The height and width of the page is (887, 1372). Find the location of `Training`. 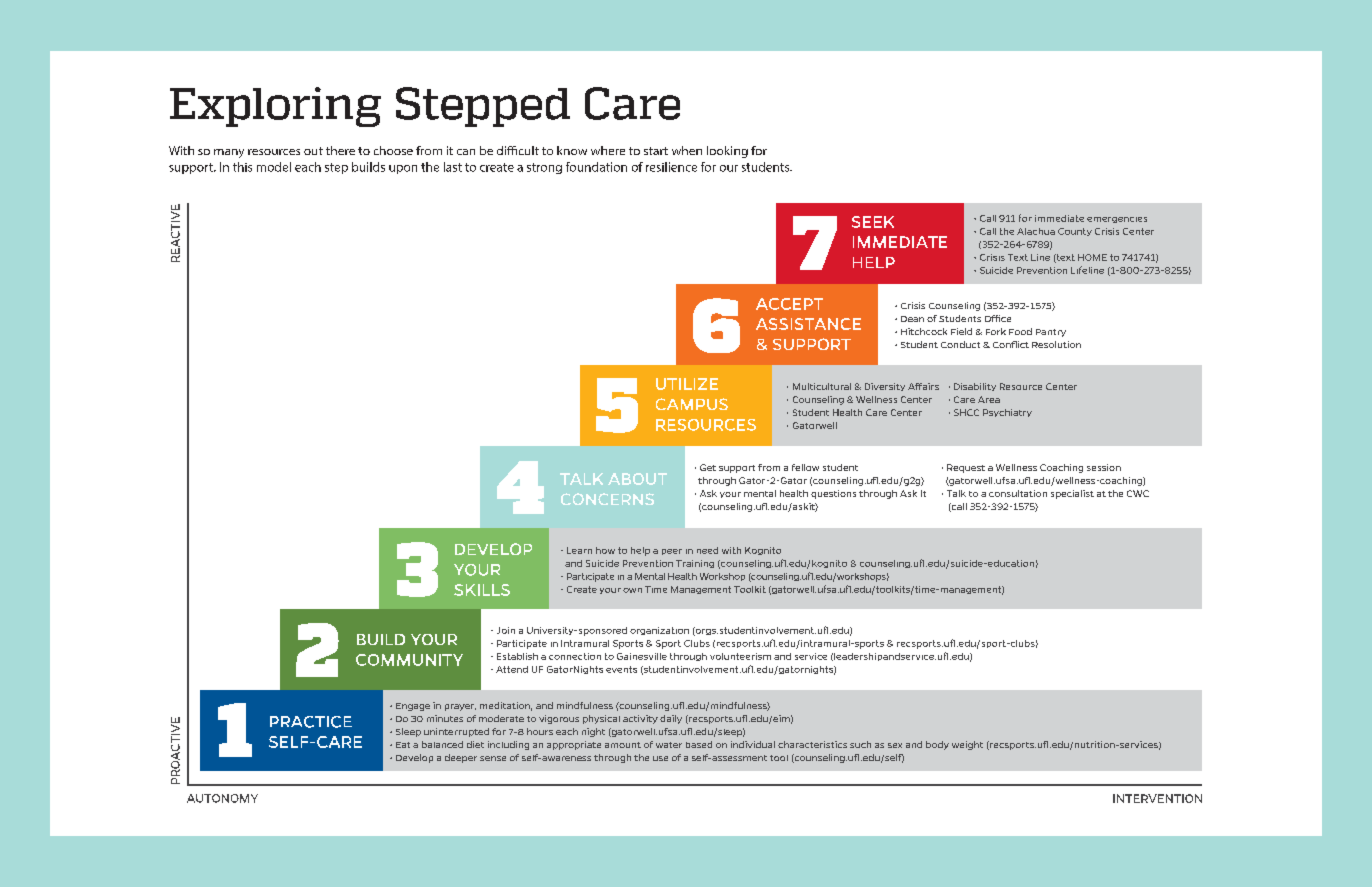

Training is located at coordinates (695, 564).
